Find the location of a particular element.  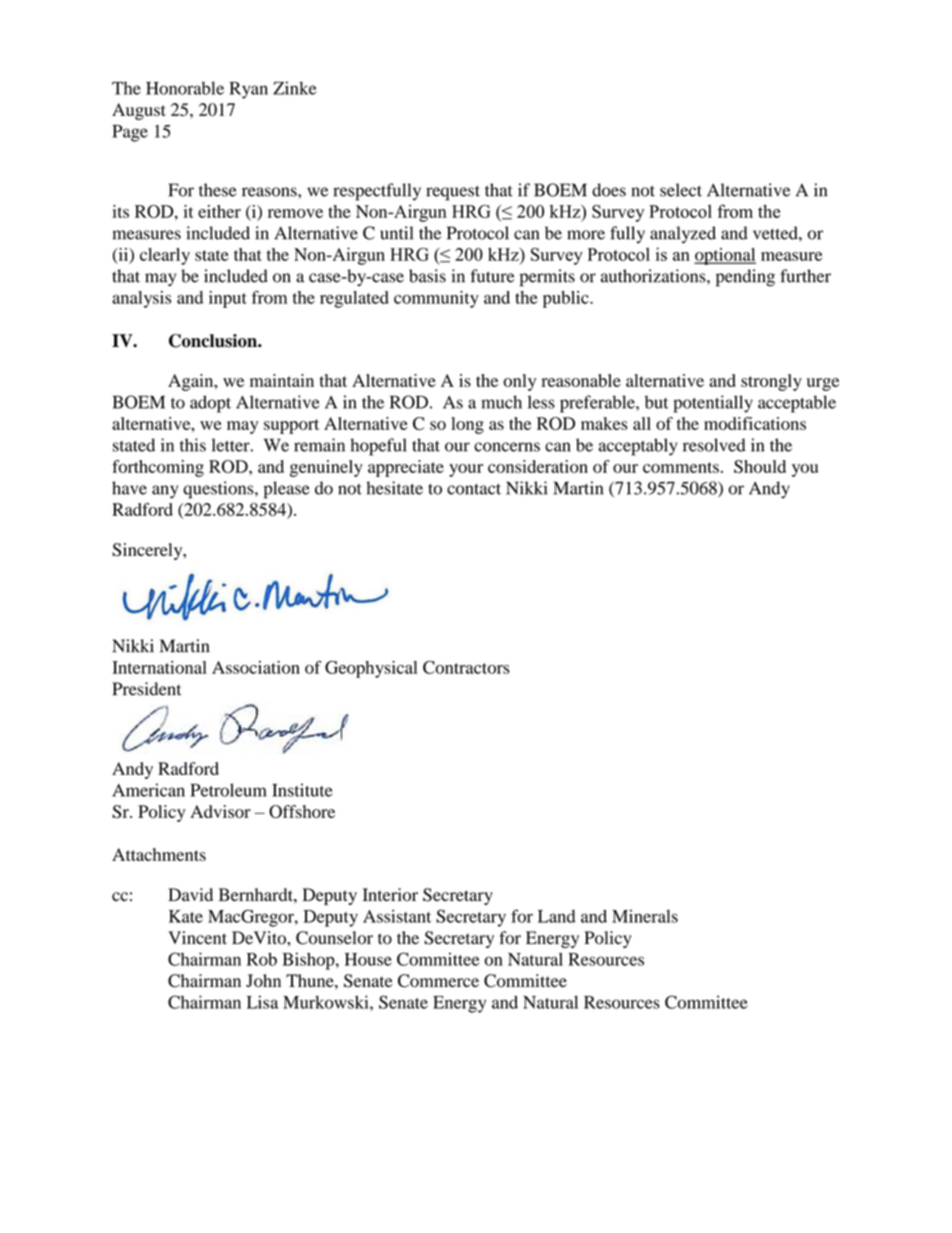

select is located at coordinates (681, 190).
